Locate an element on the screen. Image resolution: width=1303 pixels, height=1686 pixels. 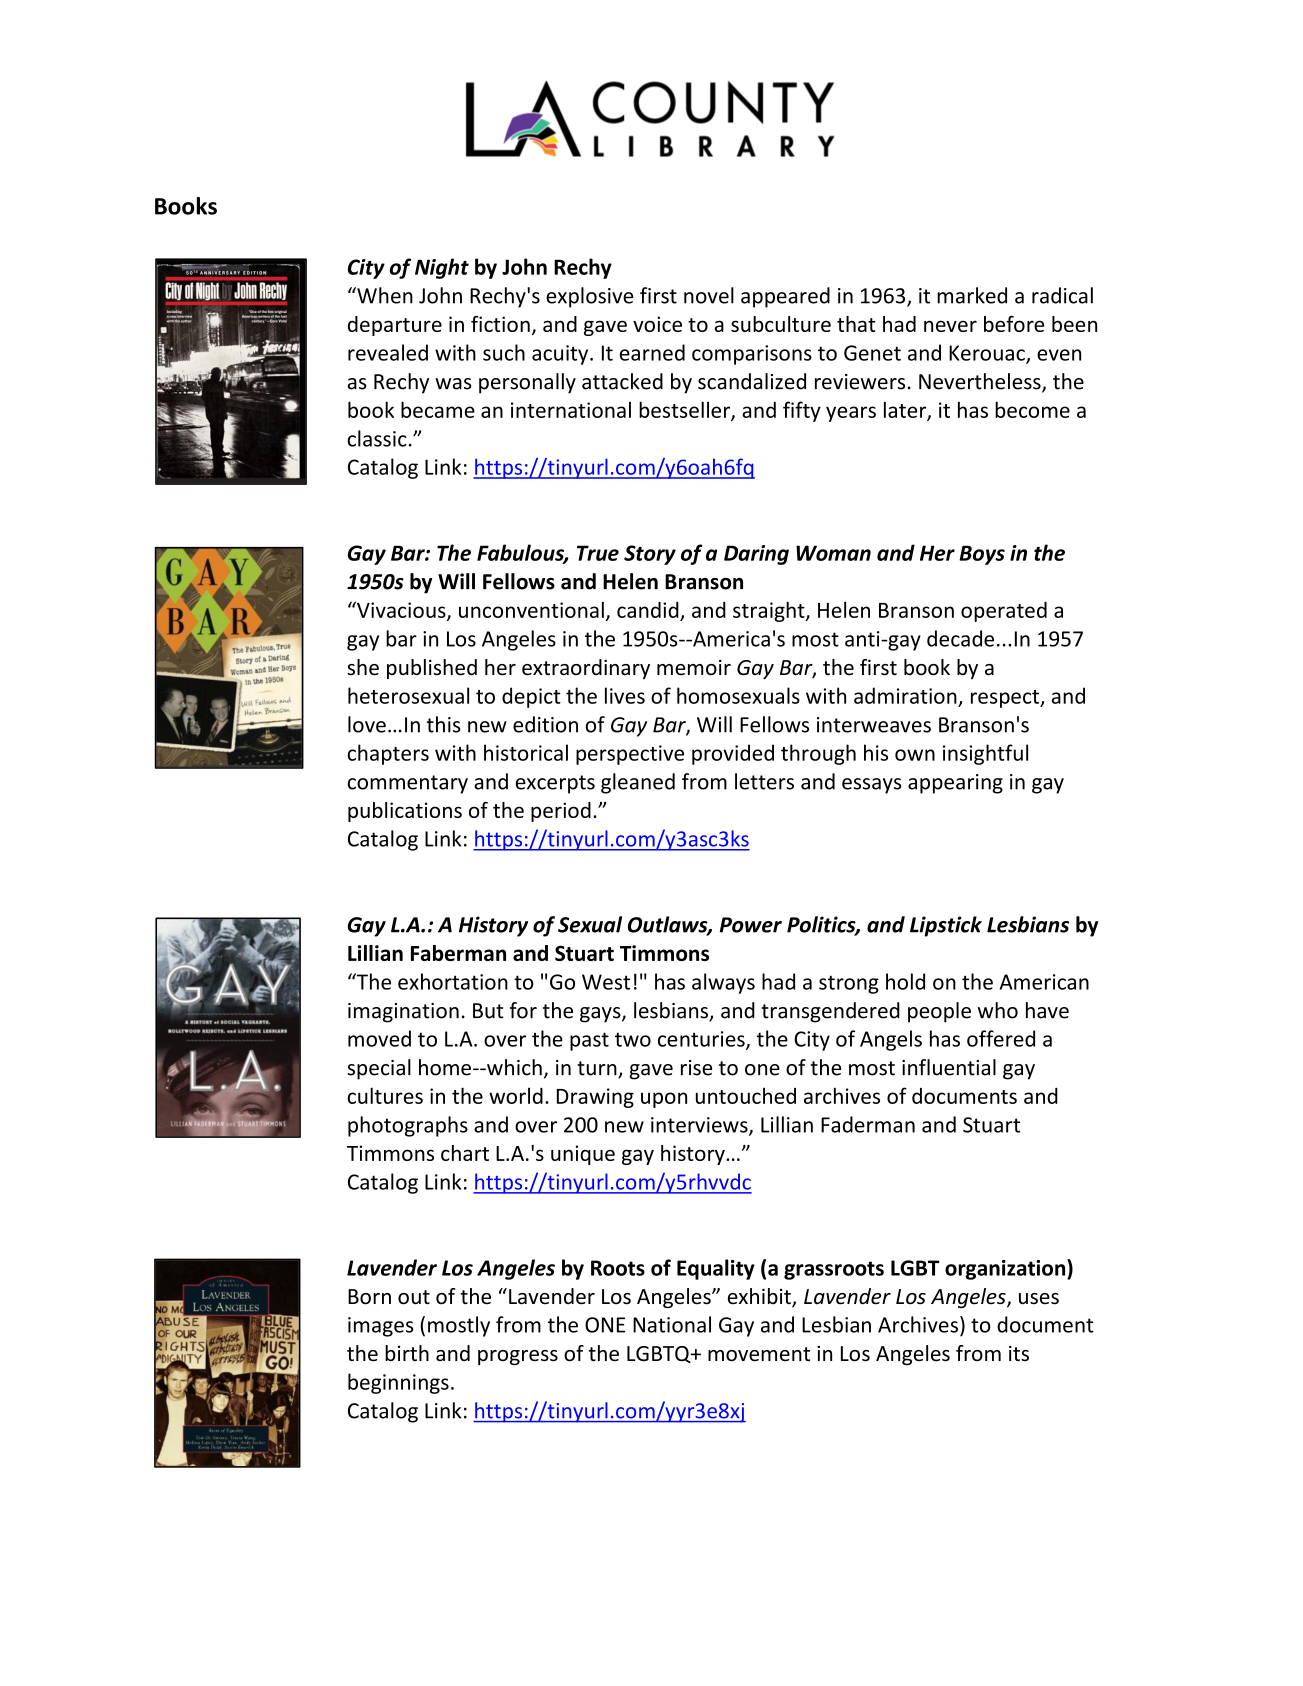
its is located at coordinates (1019, 1353).
